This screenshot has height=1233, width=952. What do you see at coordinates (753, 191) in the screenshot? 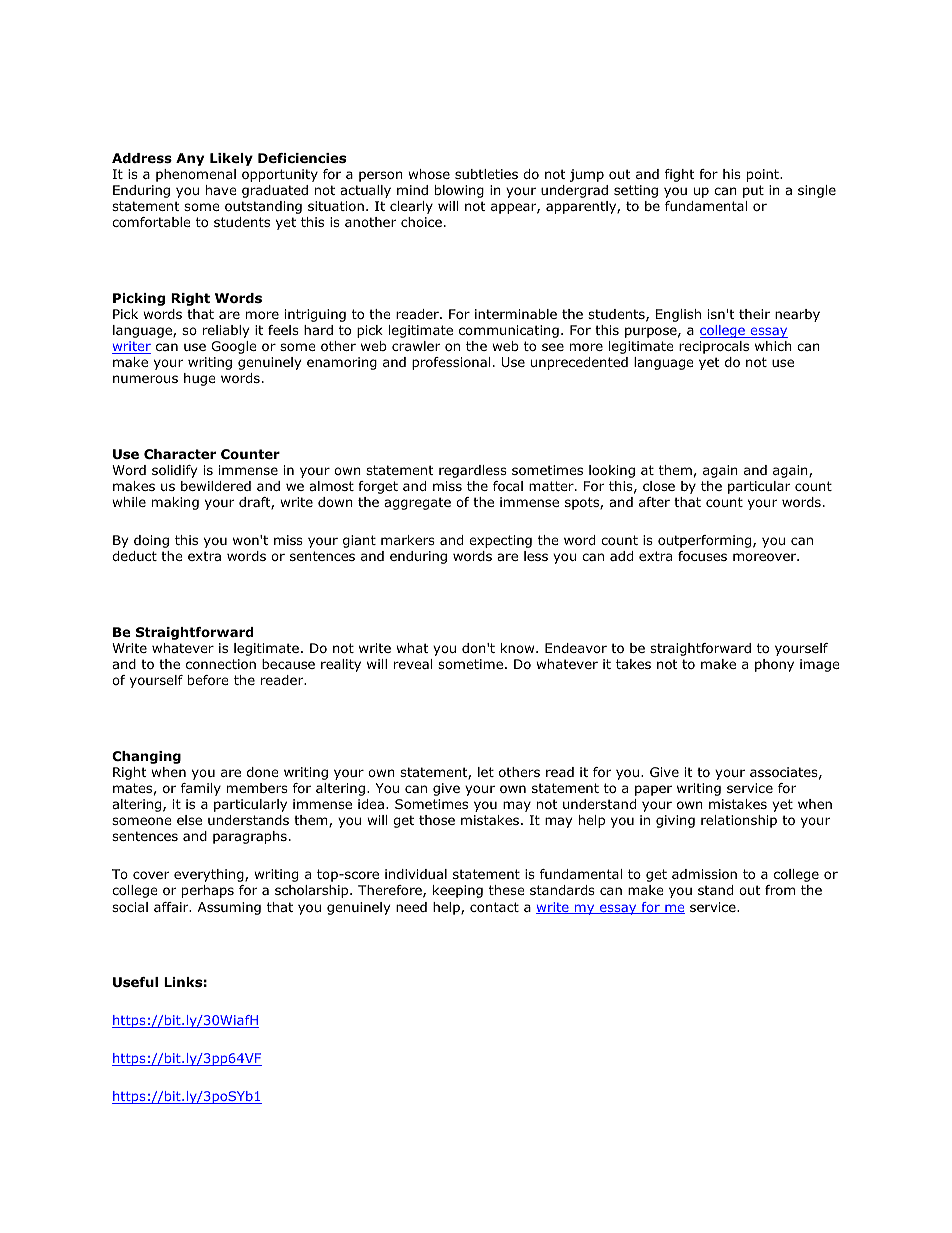
I see `put` at bounding box center [753, 191].
